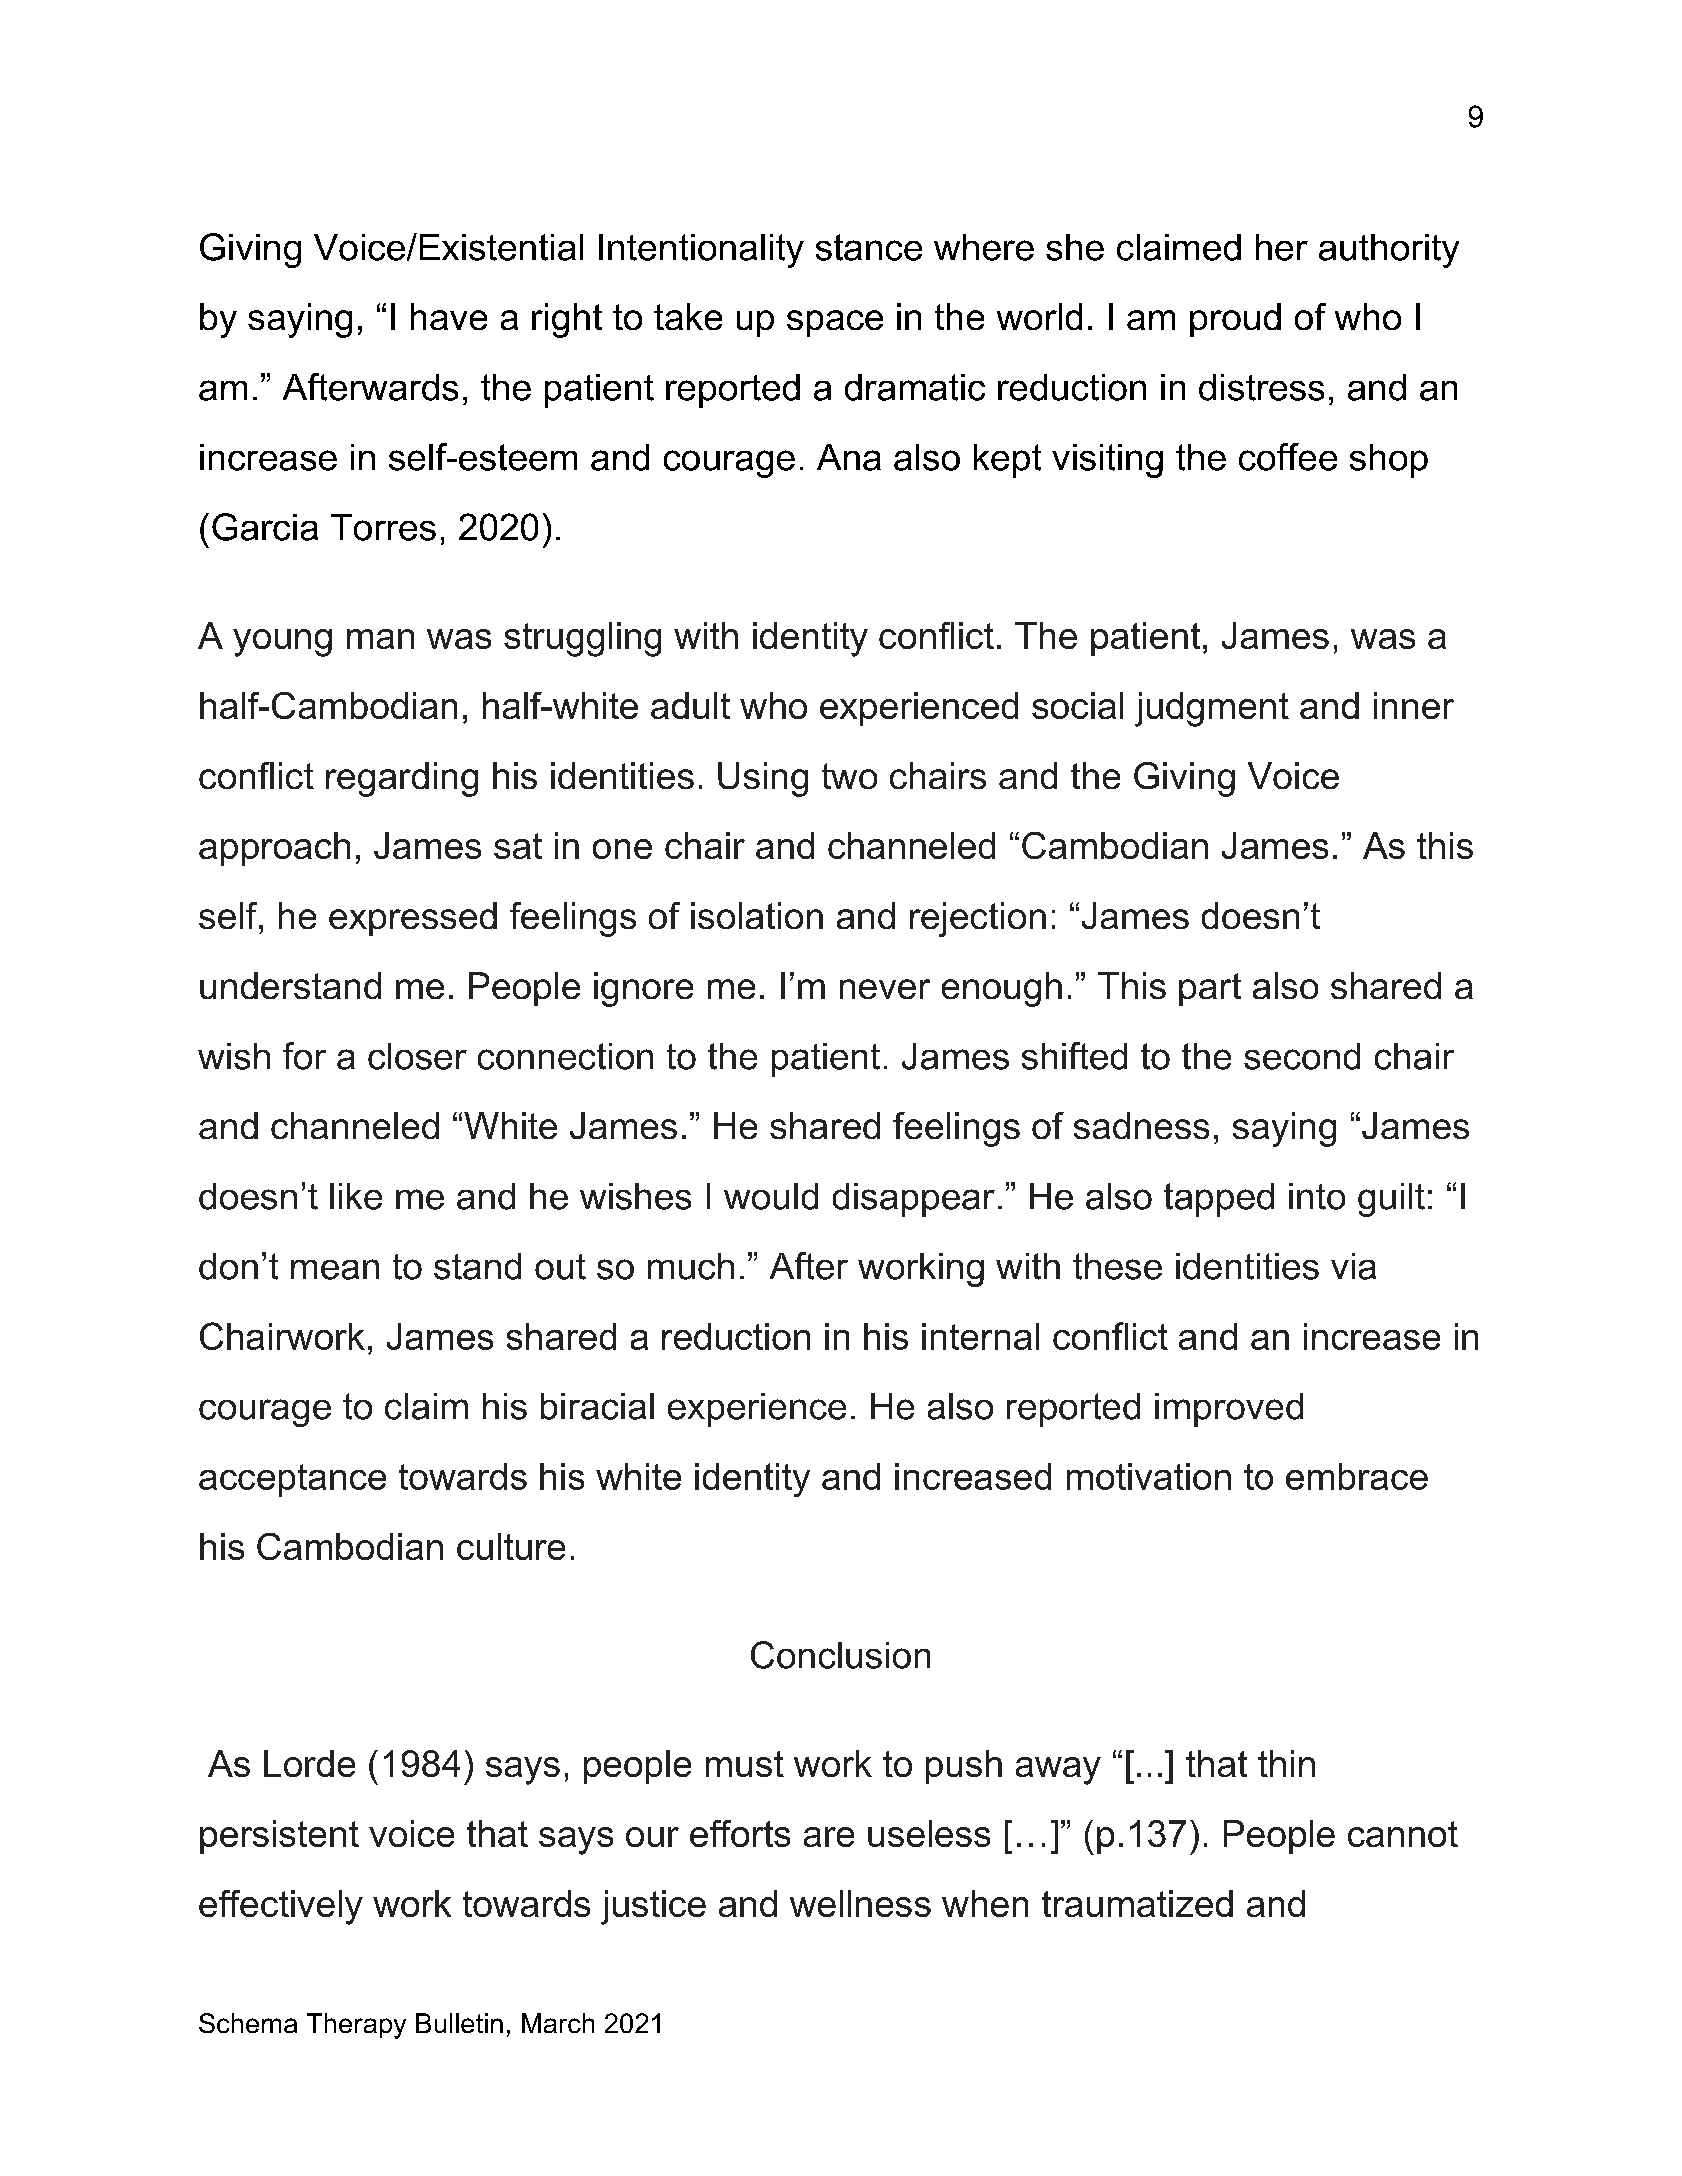 The width and height of the document is (1682, 2176). What do you see at coordinates (757, 915) in the document?
I see `isolation` at bounding box center [757, 915].
